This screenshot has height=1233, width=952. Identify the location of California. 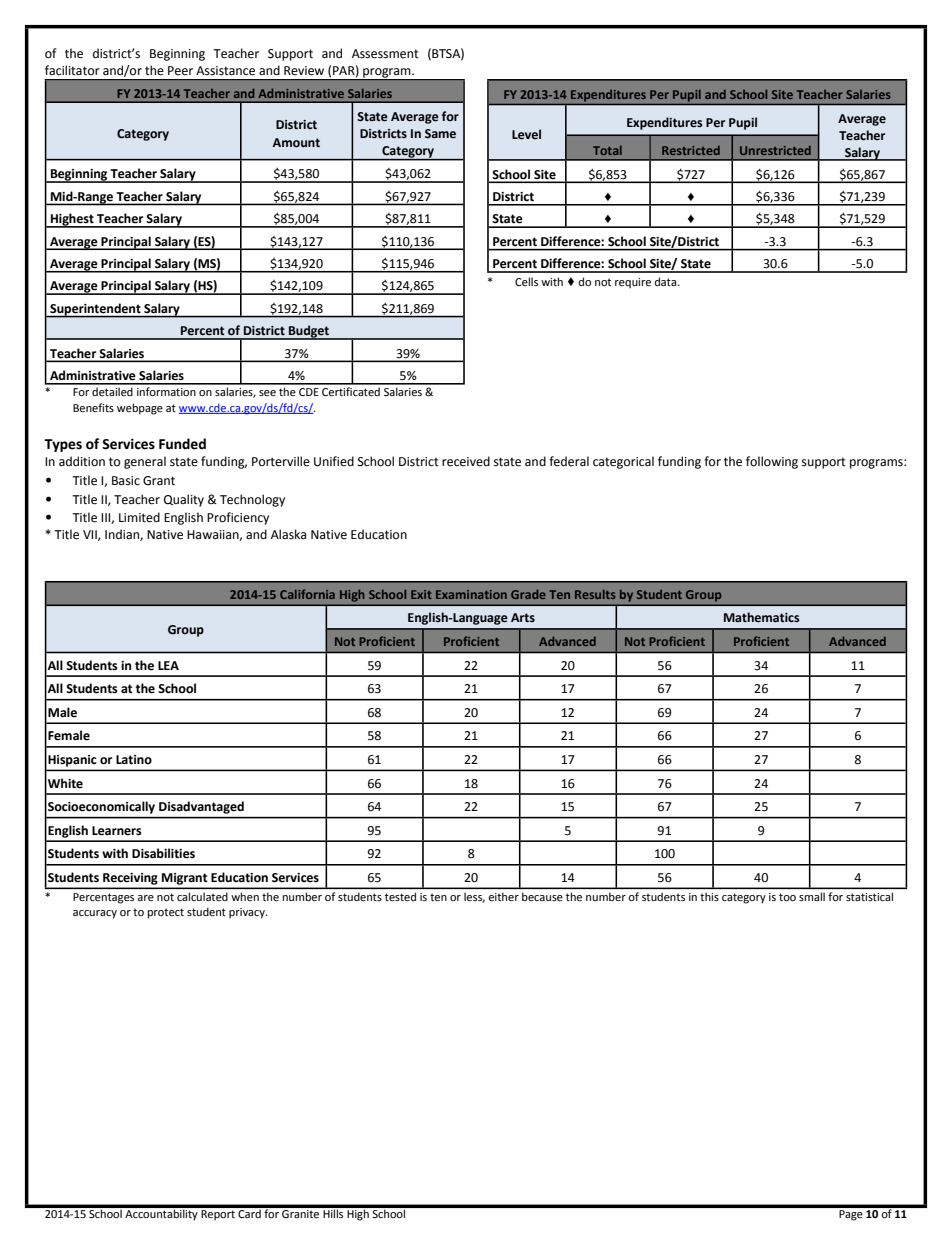
(307, 594).
